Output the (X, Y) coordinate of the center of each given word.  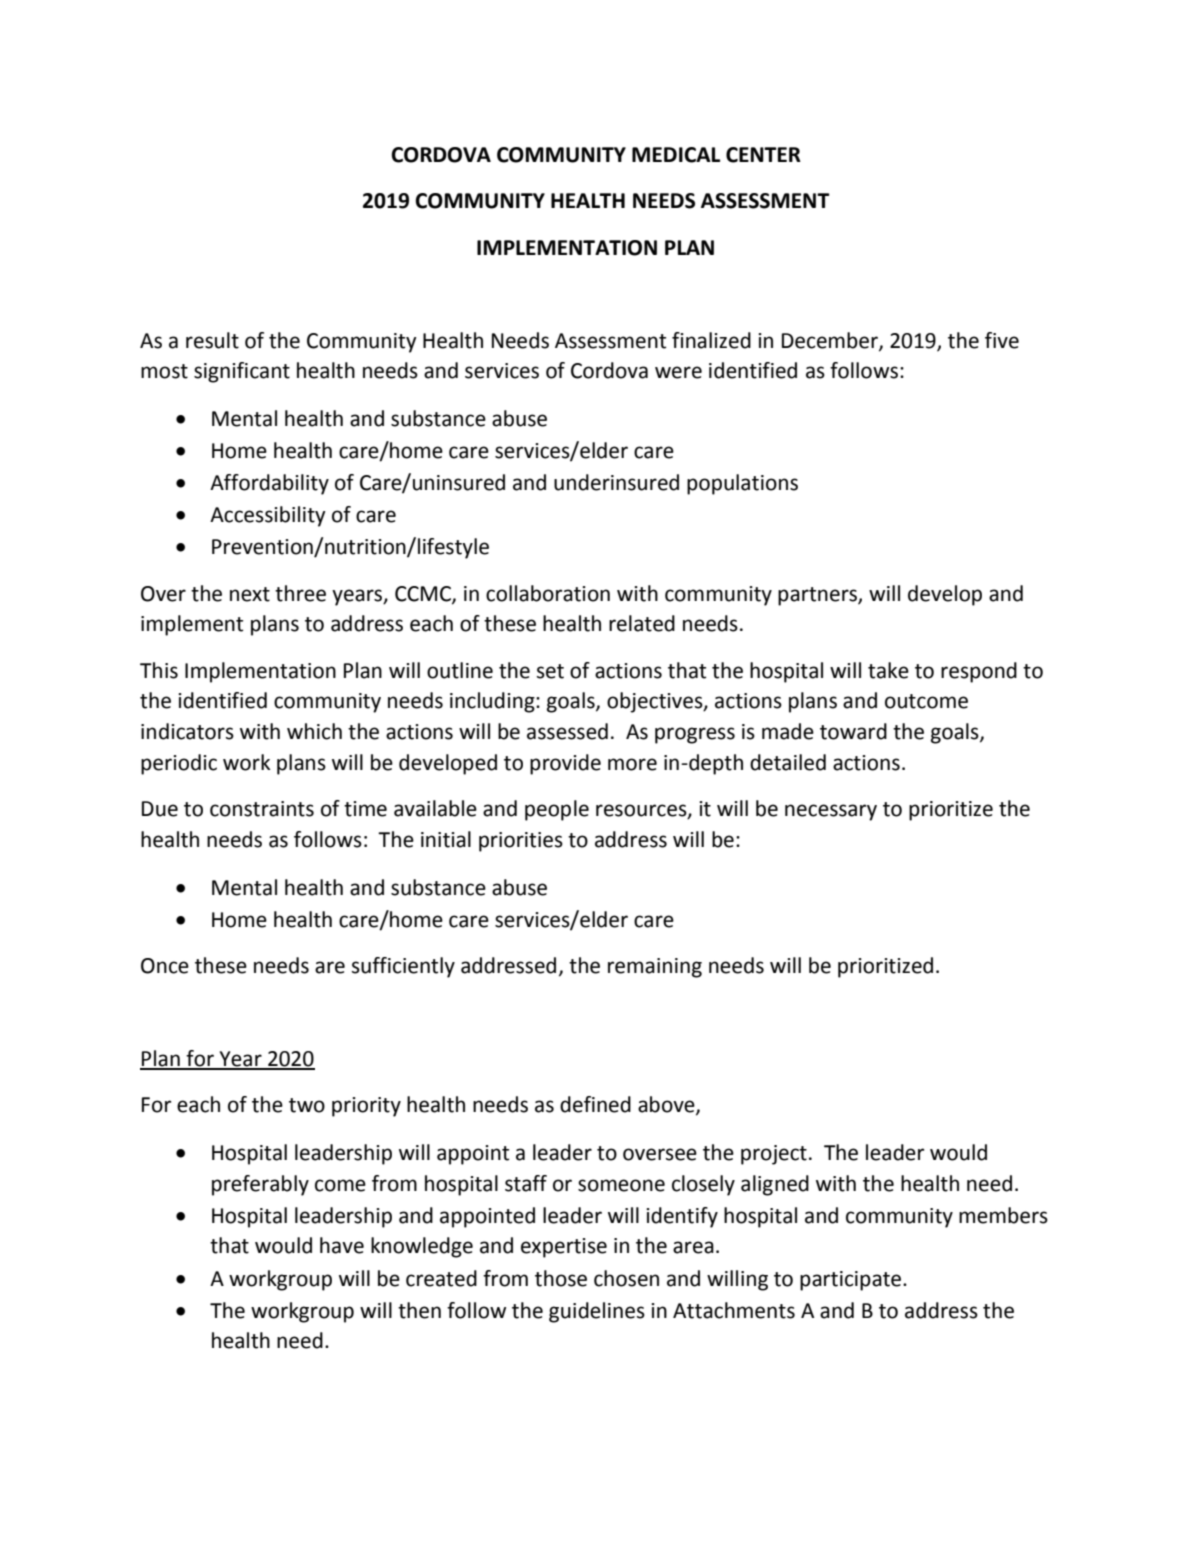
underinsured (616, 482)
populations (742, 484)
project (774, 1155)
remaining (655, 968)
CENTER (763, 155)
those (561, 1278)
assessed (567, 731)
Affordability (269, 484)
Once (165, 966)
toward (853, 731)
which (314, 731)
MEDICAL (676, 155)
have (342, 1245)
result (212, 340)
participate (852, 1281)
